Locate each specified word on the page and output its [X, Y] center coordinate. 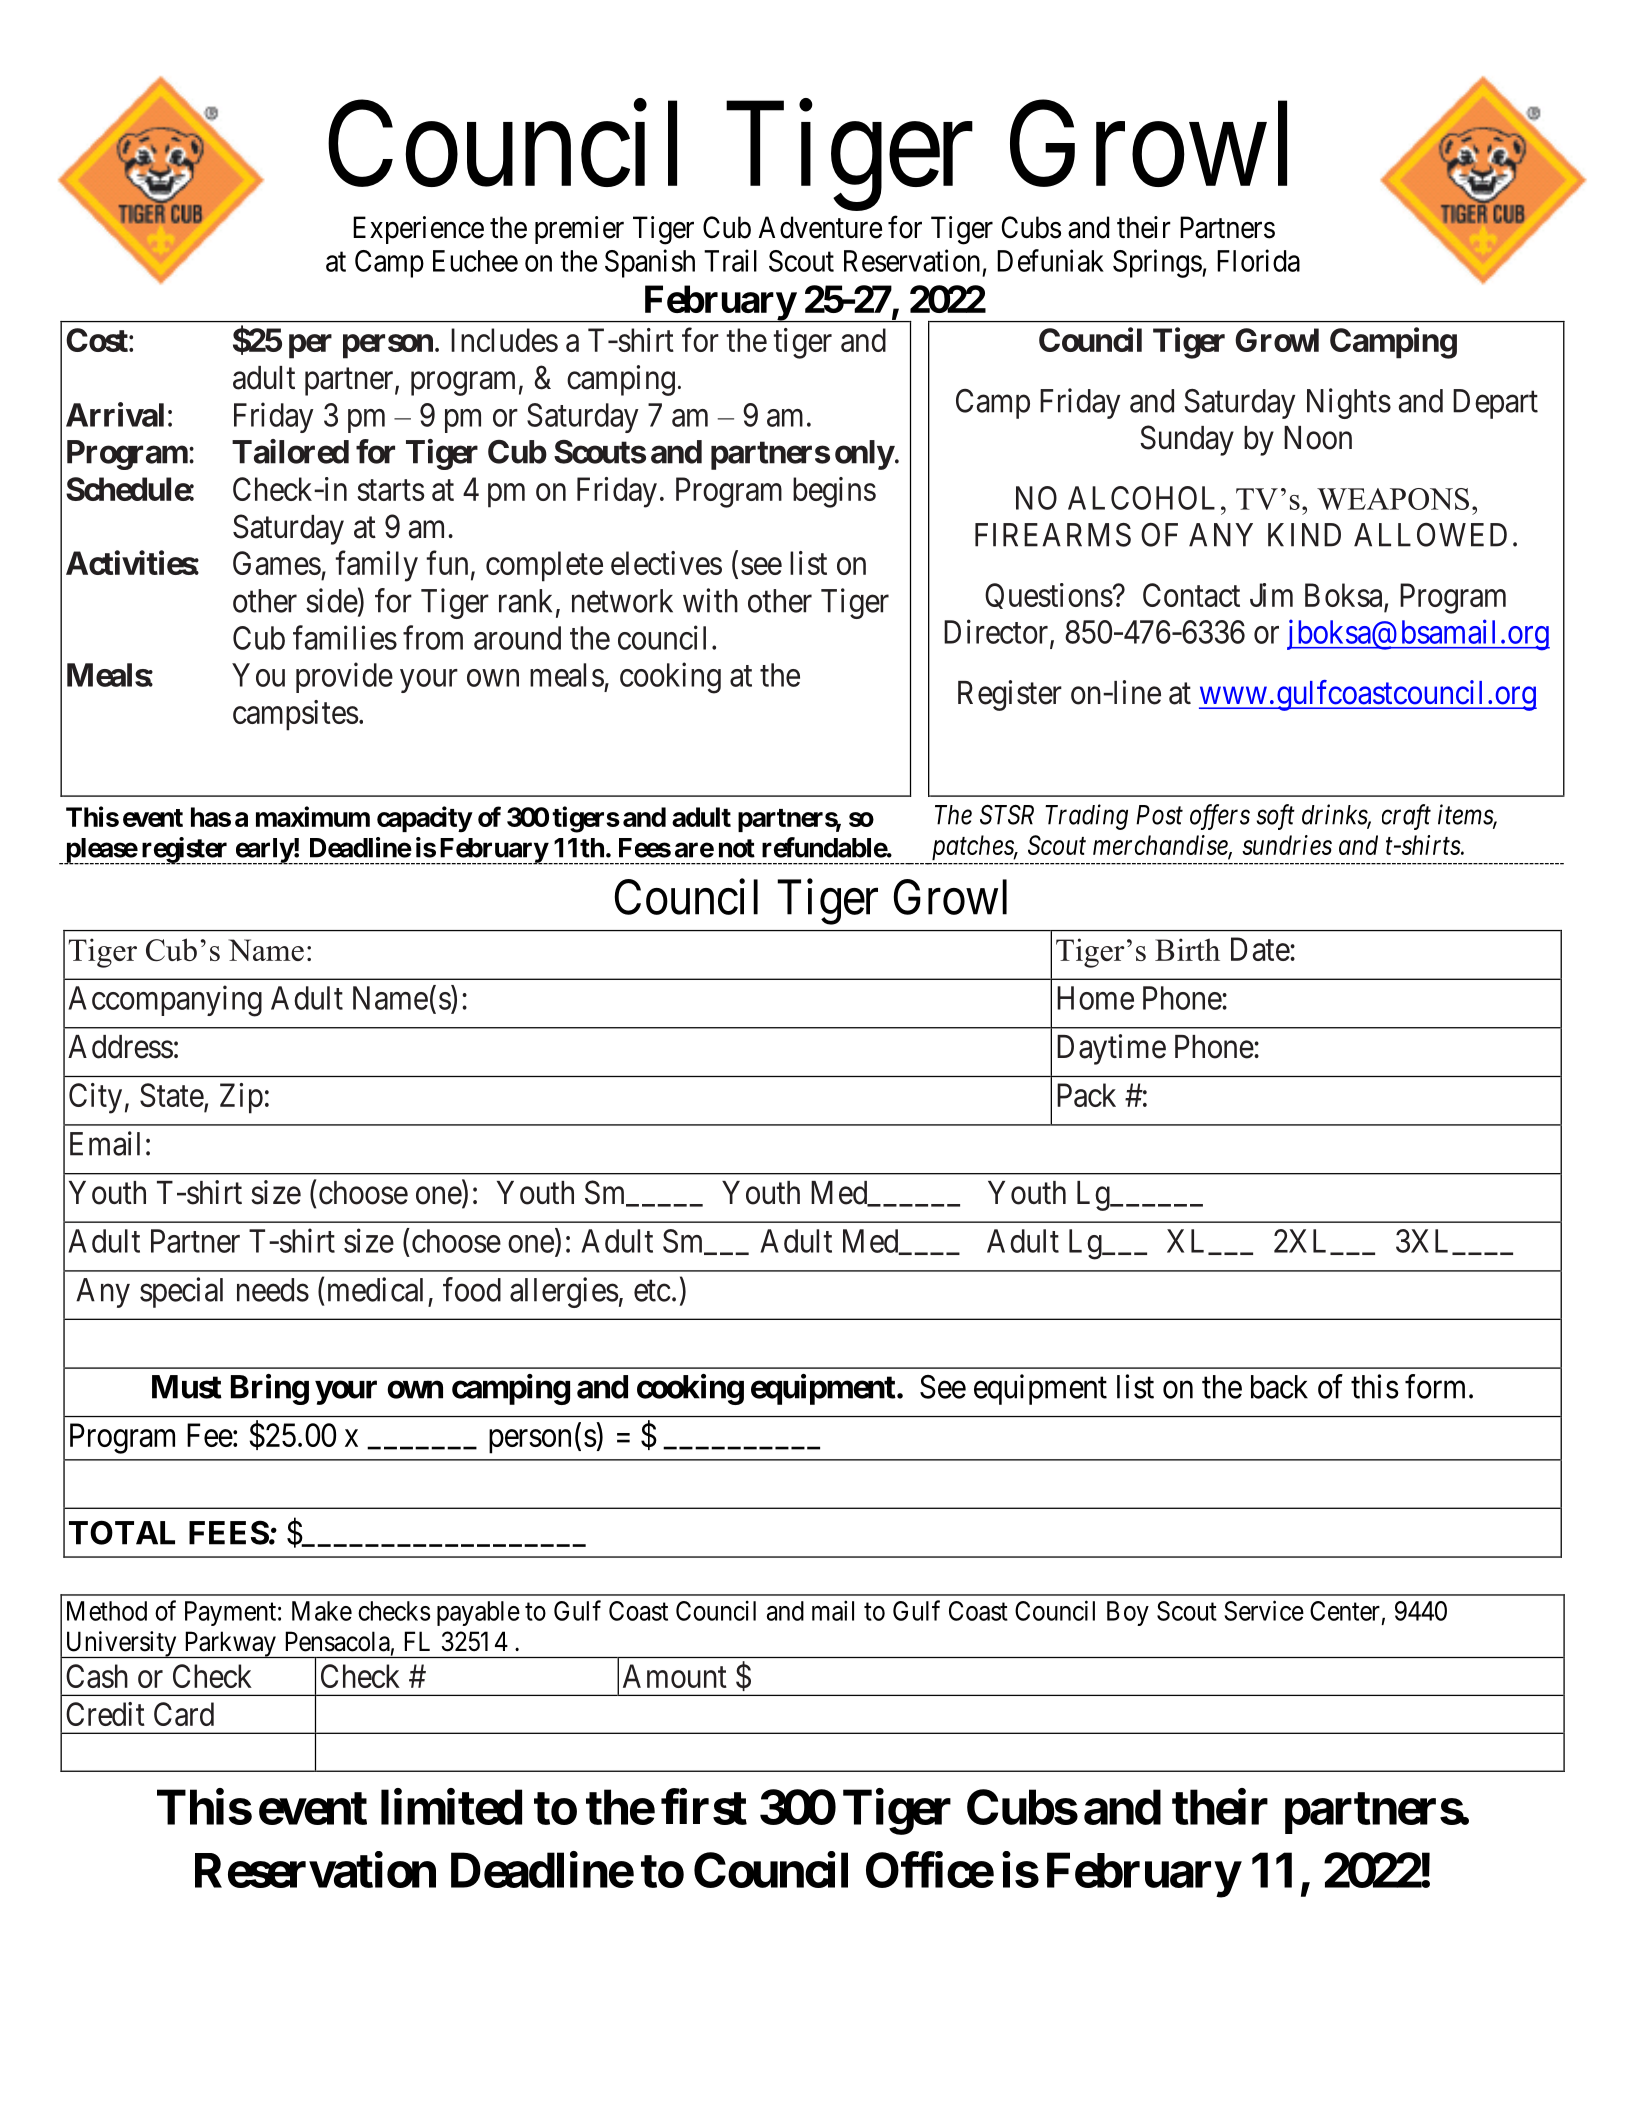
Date [1260, 949]
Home [1095, 998]
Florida [1258, 260]
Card [184, 1714]
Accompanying [165, 1001]
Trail [730, 260]
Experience [418, 230]
